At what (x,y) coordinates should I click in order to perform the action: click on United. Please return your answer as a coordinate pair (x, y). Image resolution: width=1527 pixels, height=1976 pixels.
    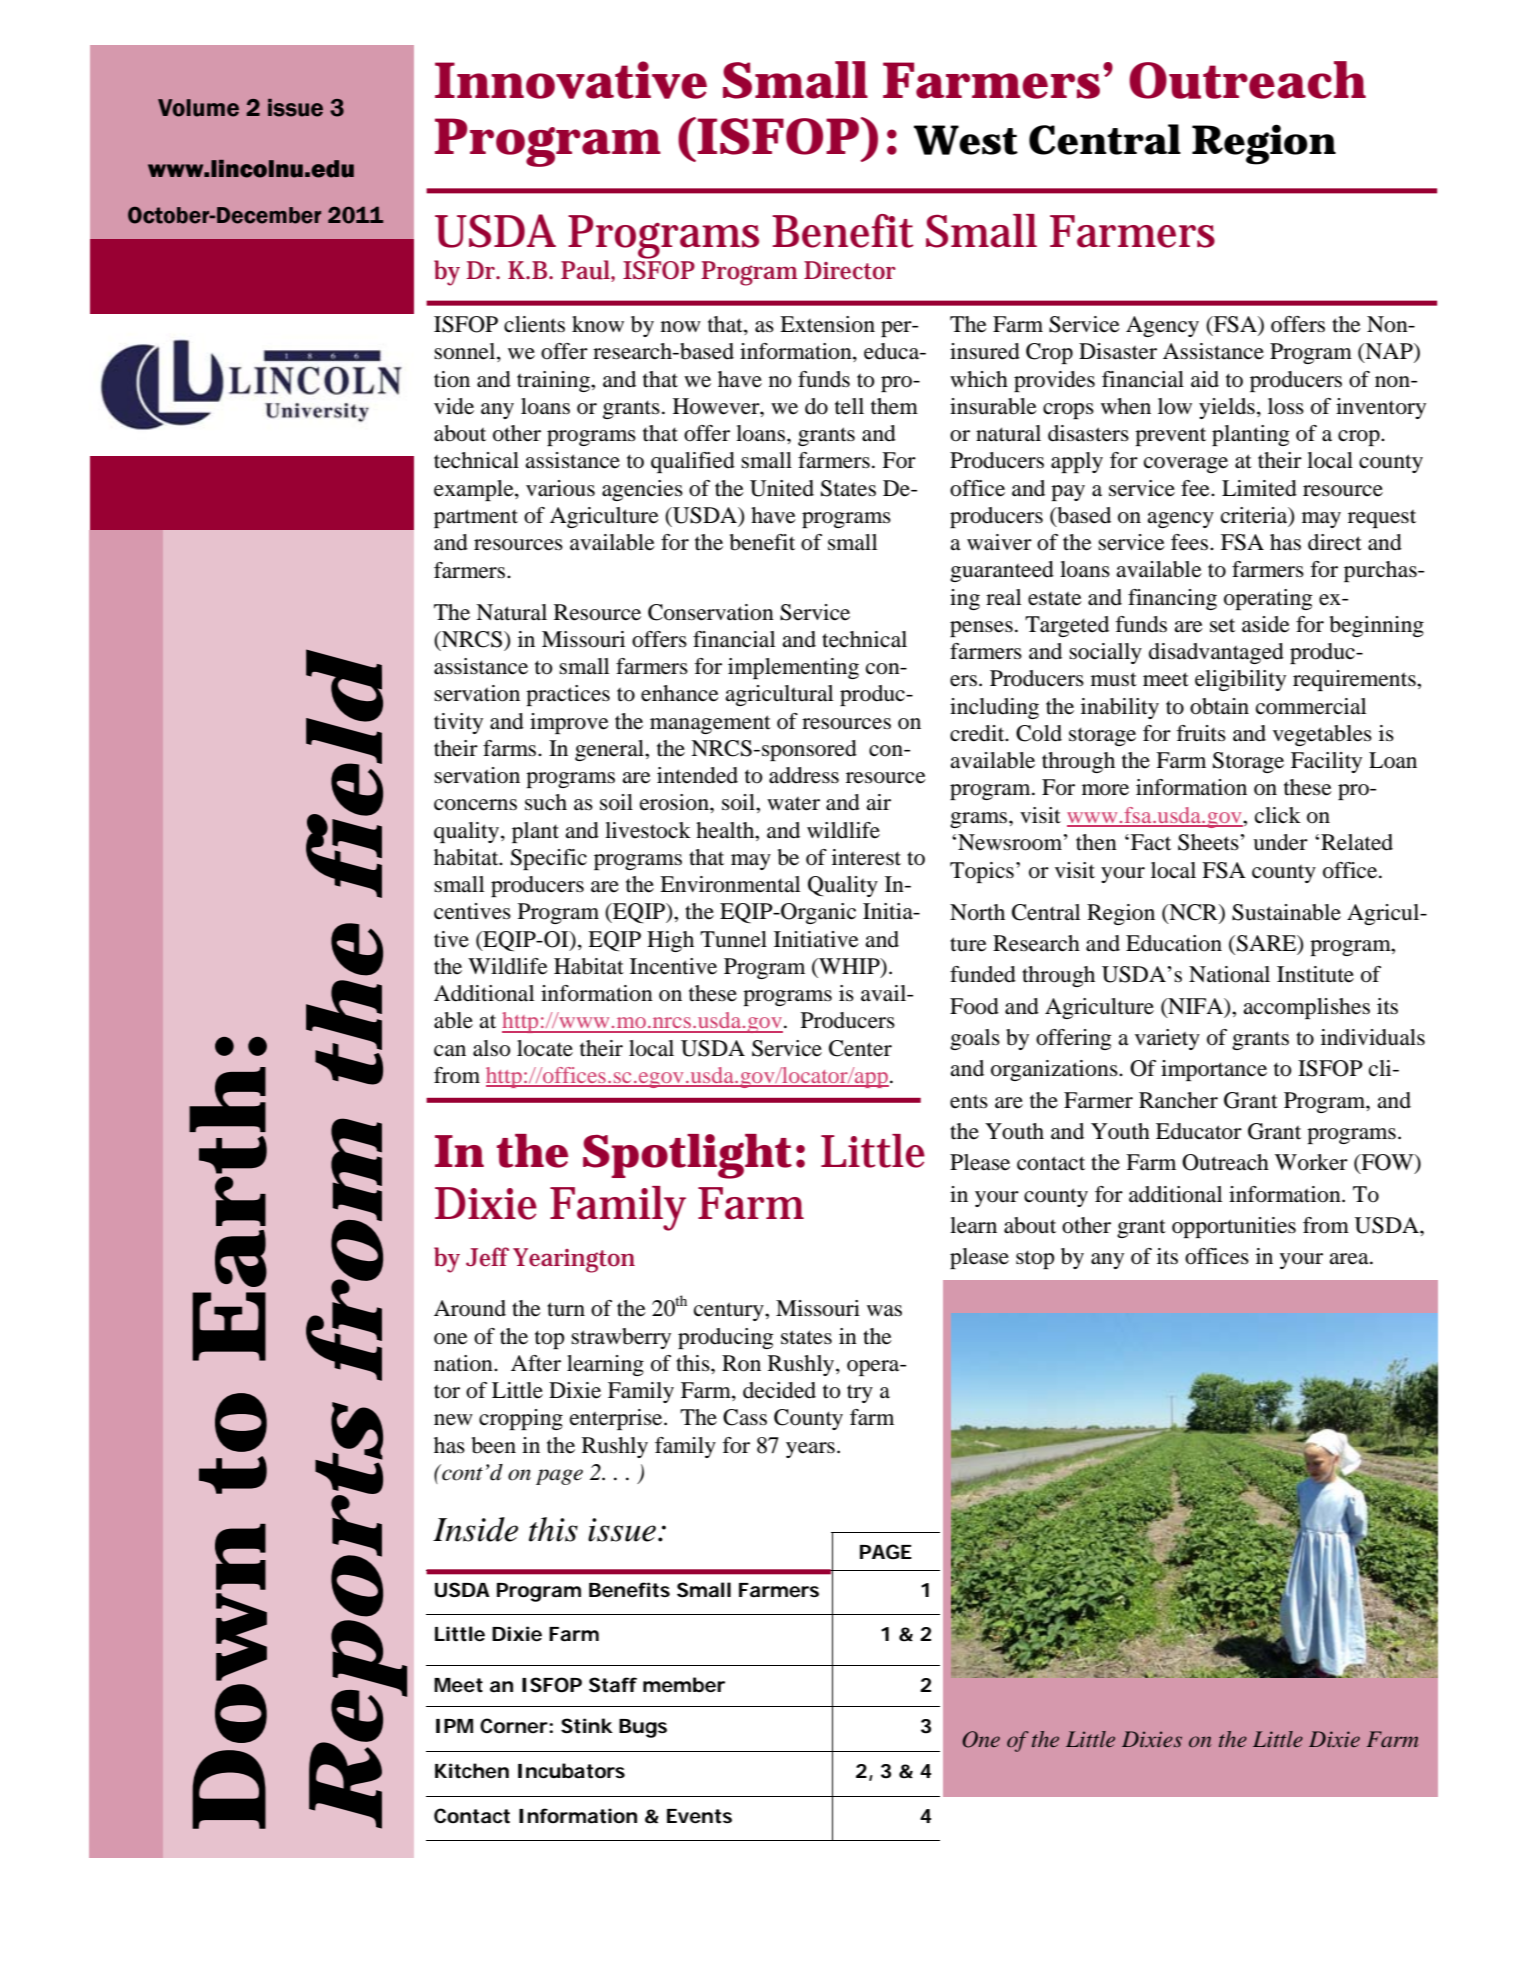
    Looking at the image, I should click on (782, 488).
